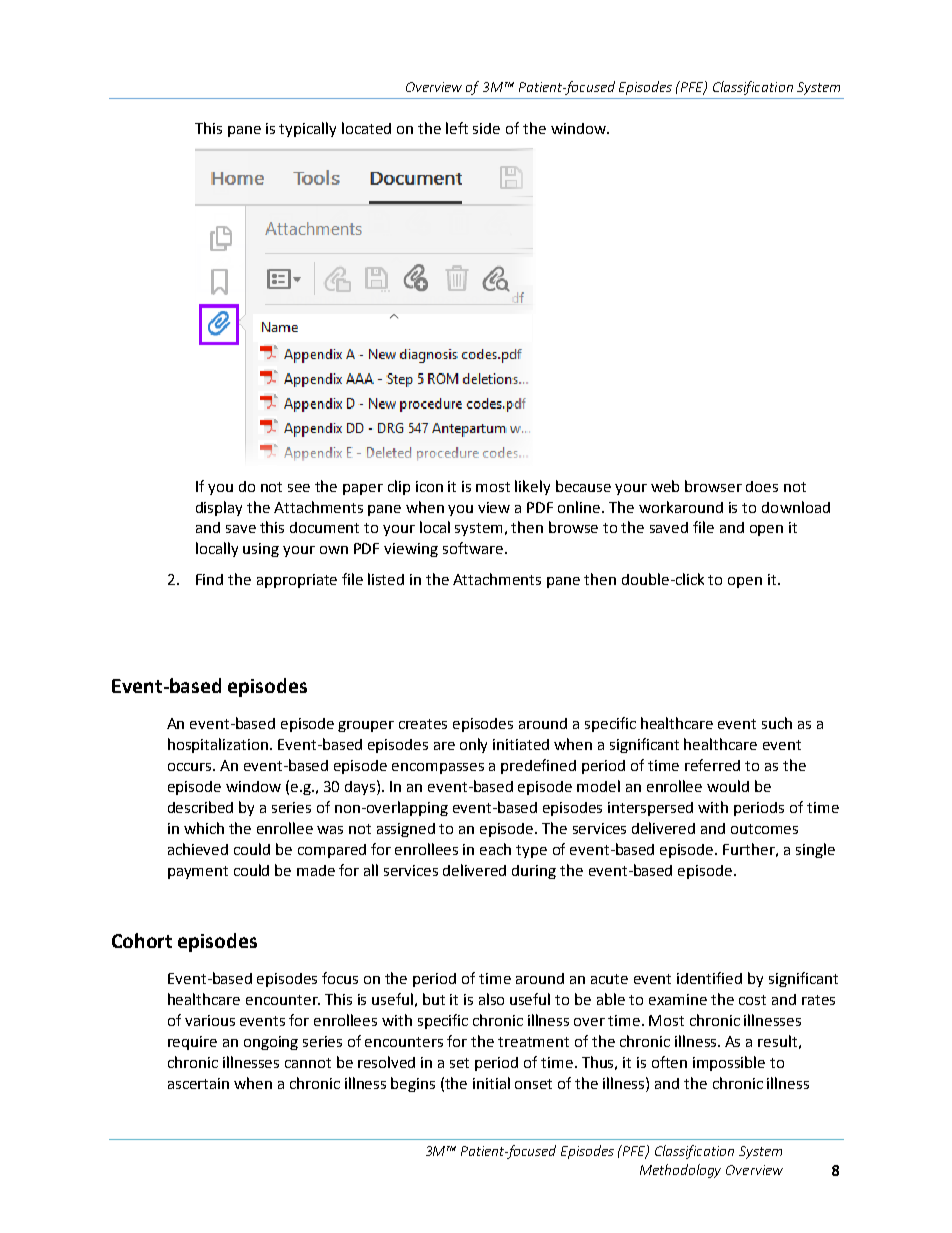  Describe the element at coordinates (762, 486) in the screenshot. I see `does` at that location.
